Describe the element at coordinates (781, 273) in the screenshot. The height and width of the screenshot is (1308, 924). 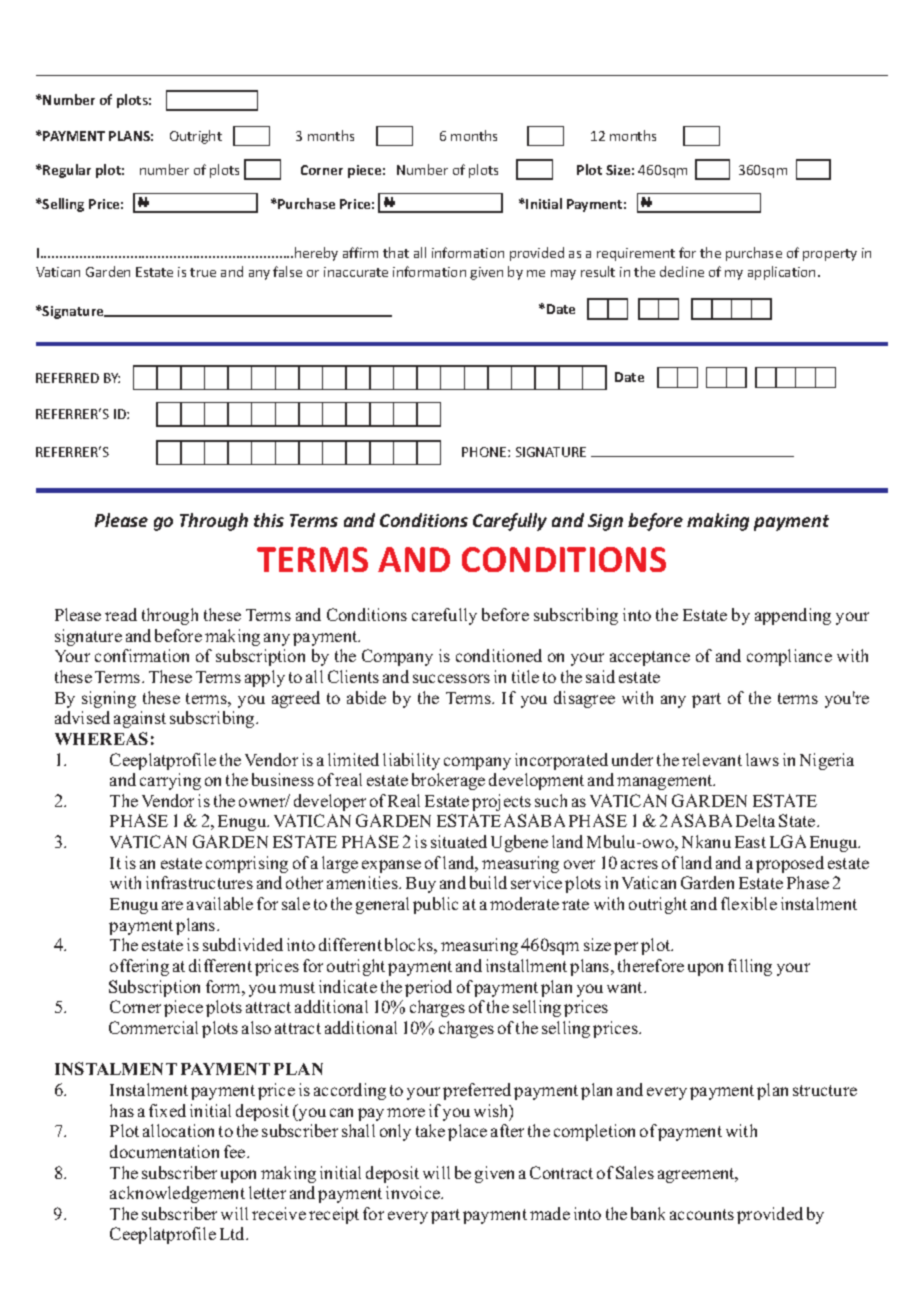
I see `application` at that location.
